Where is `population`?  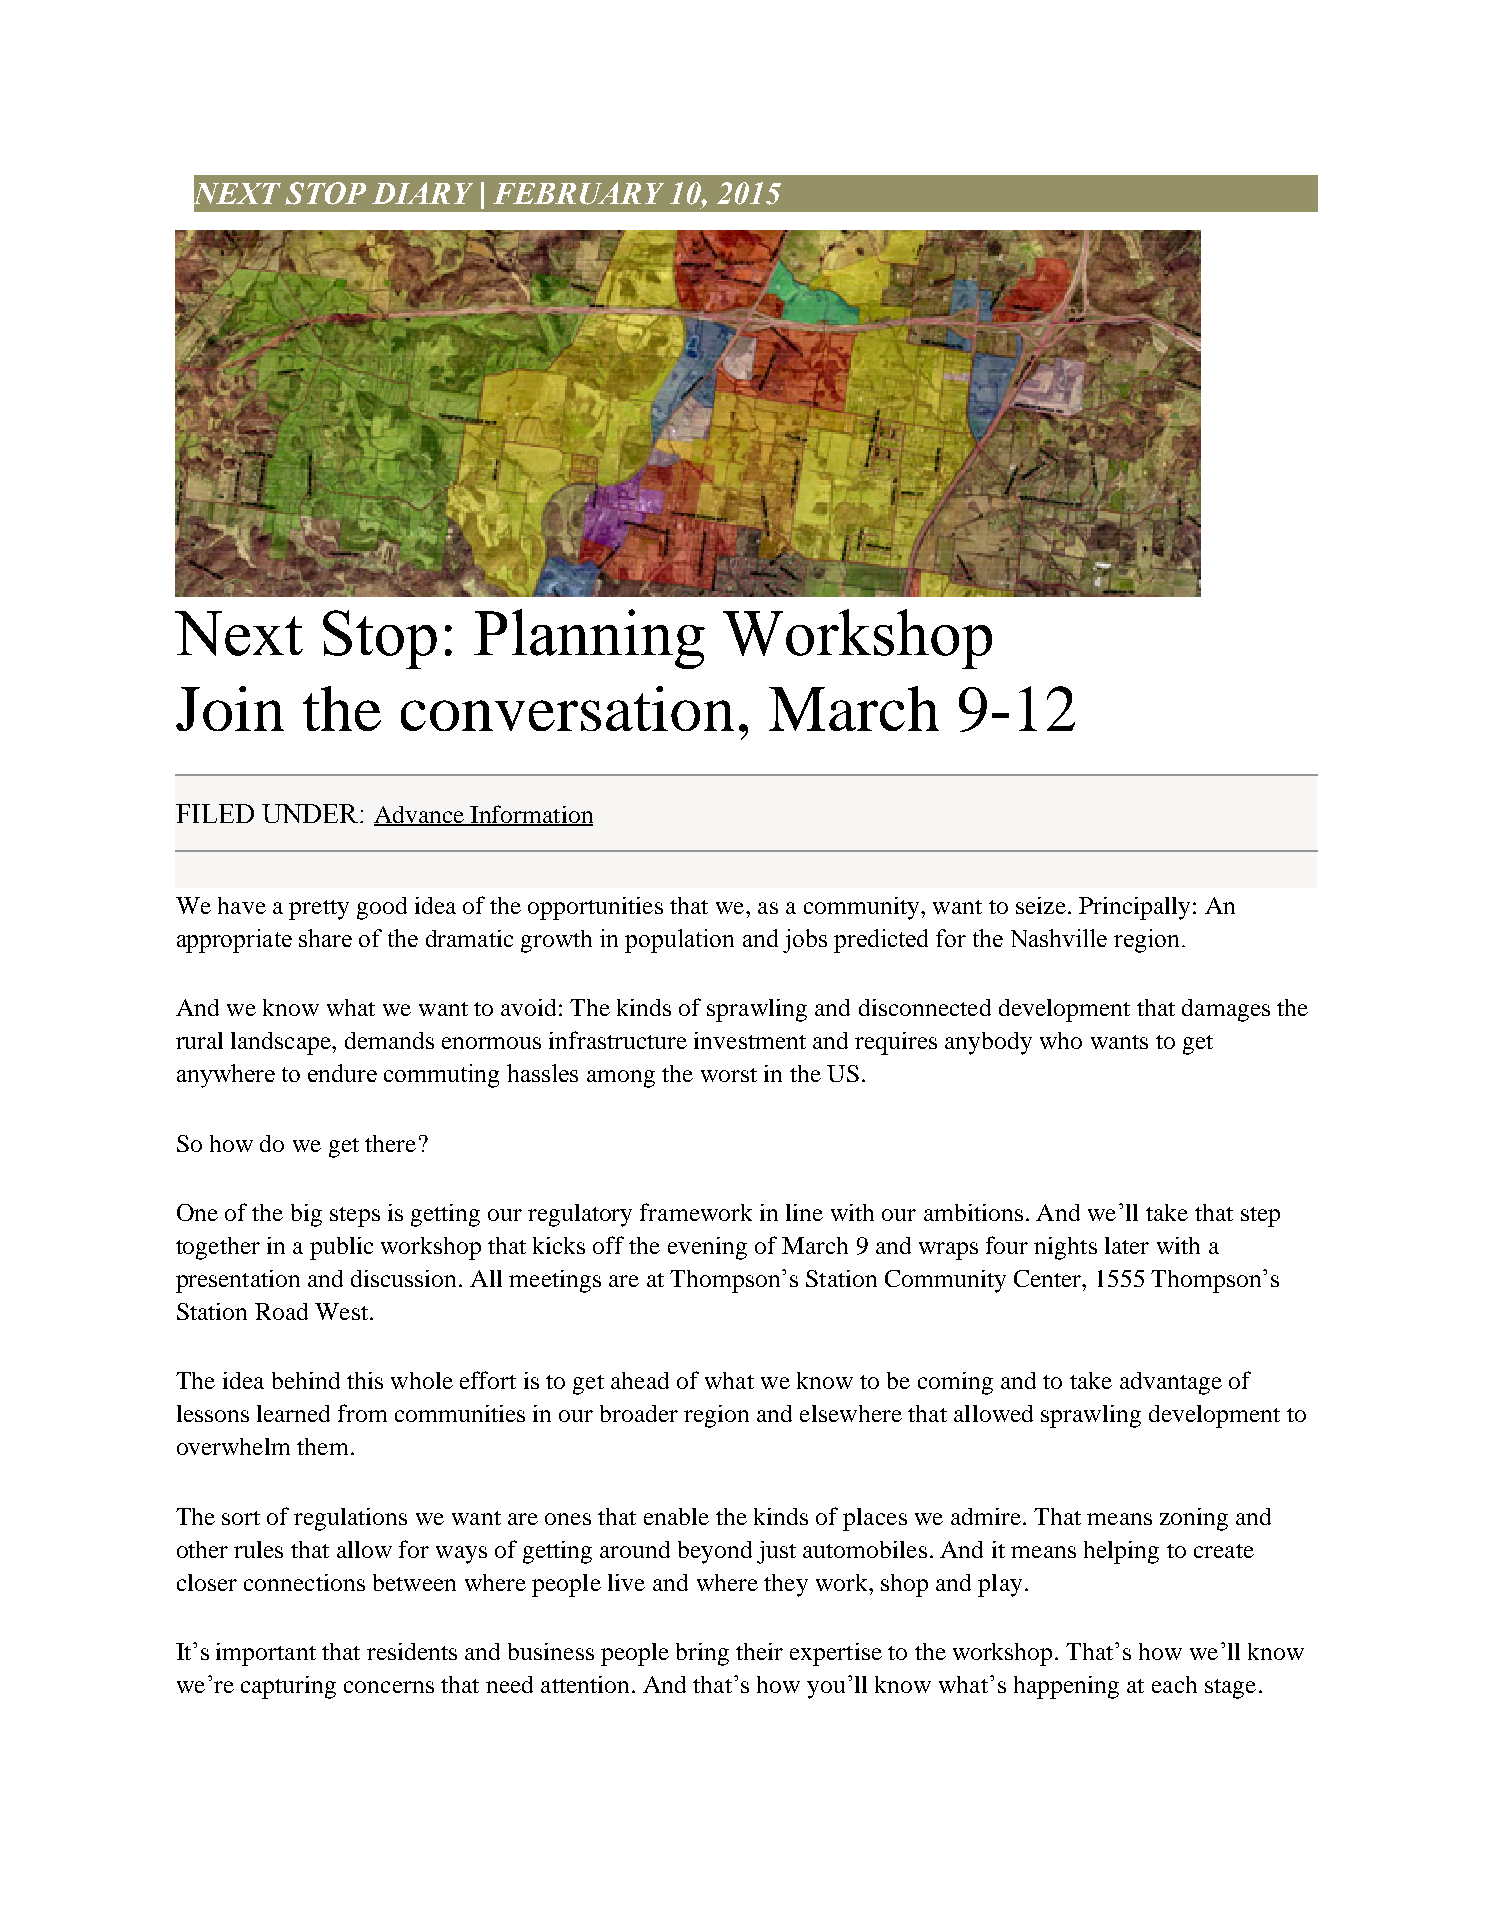
population is located at coordinates (679, 941).
